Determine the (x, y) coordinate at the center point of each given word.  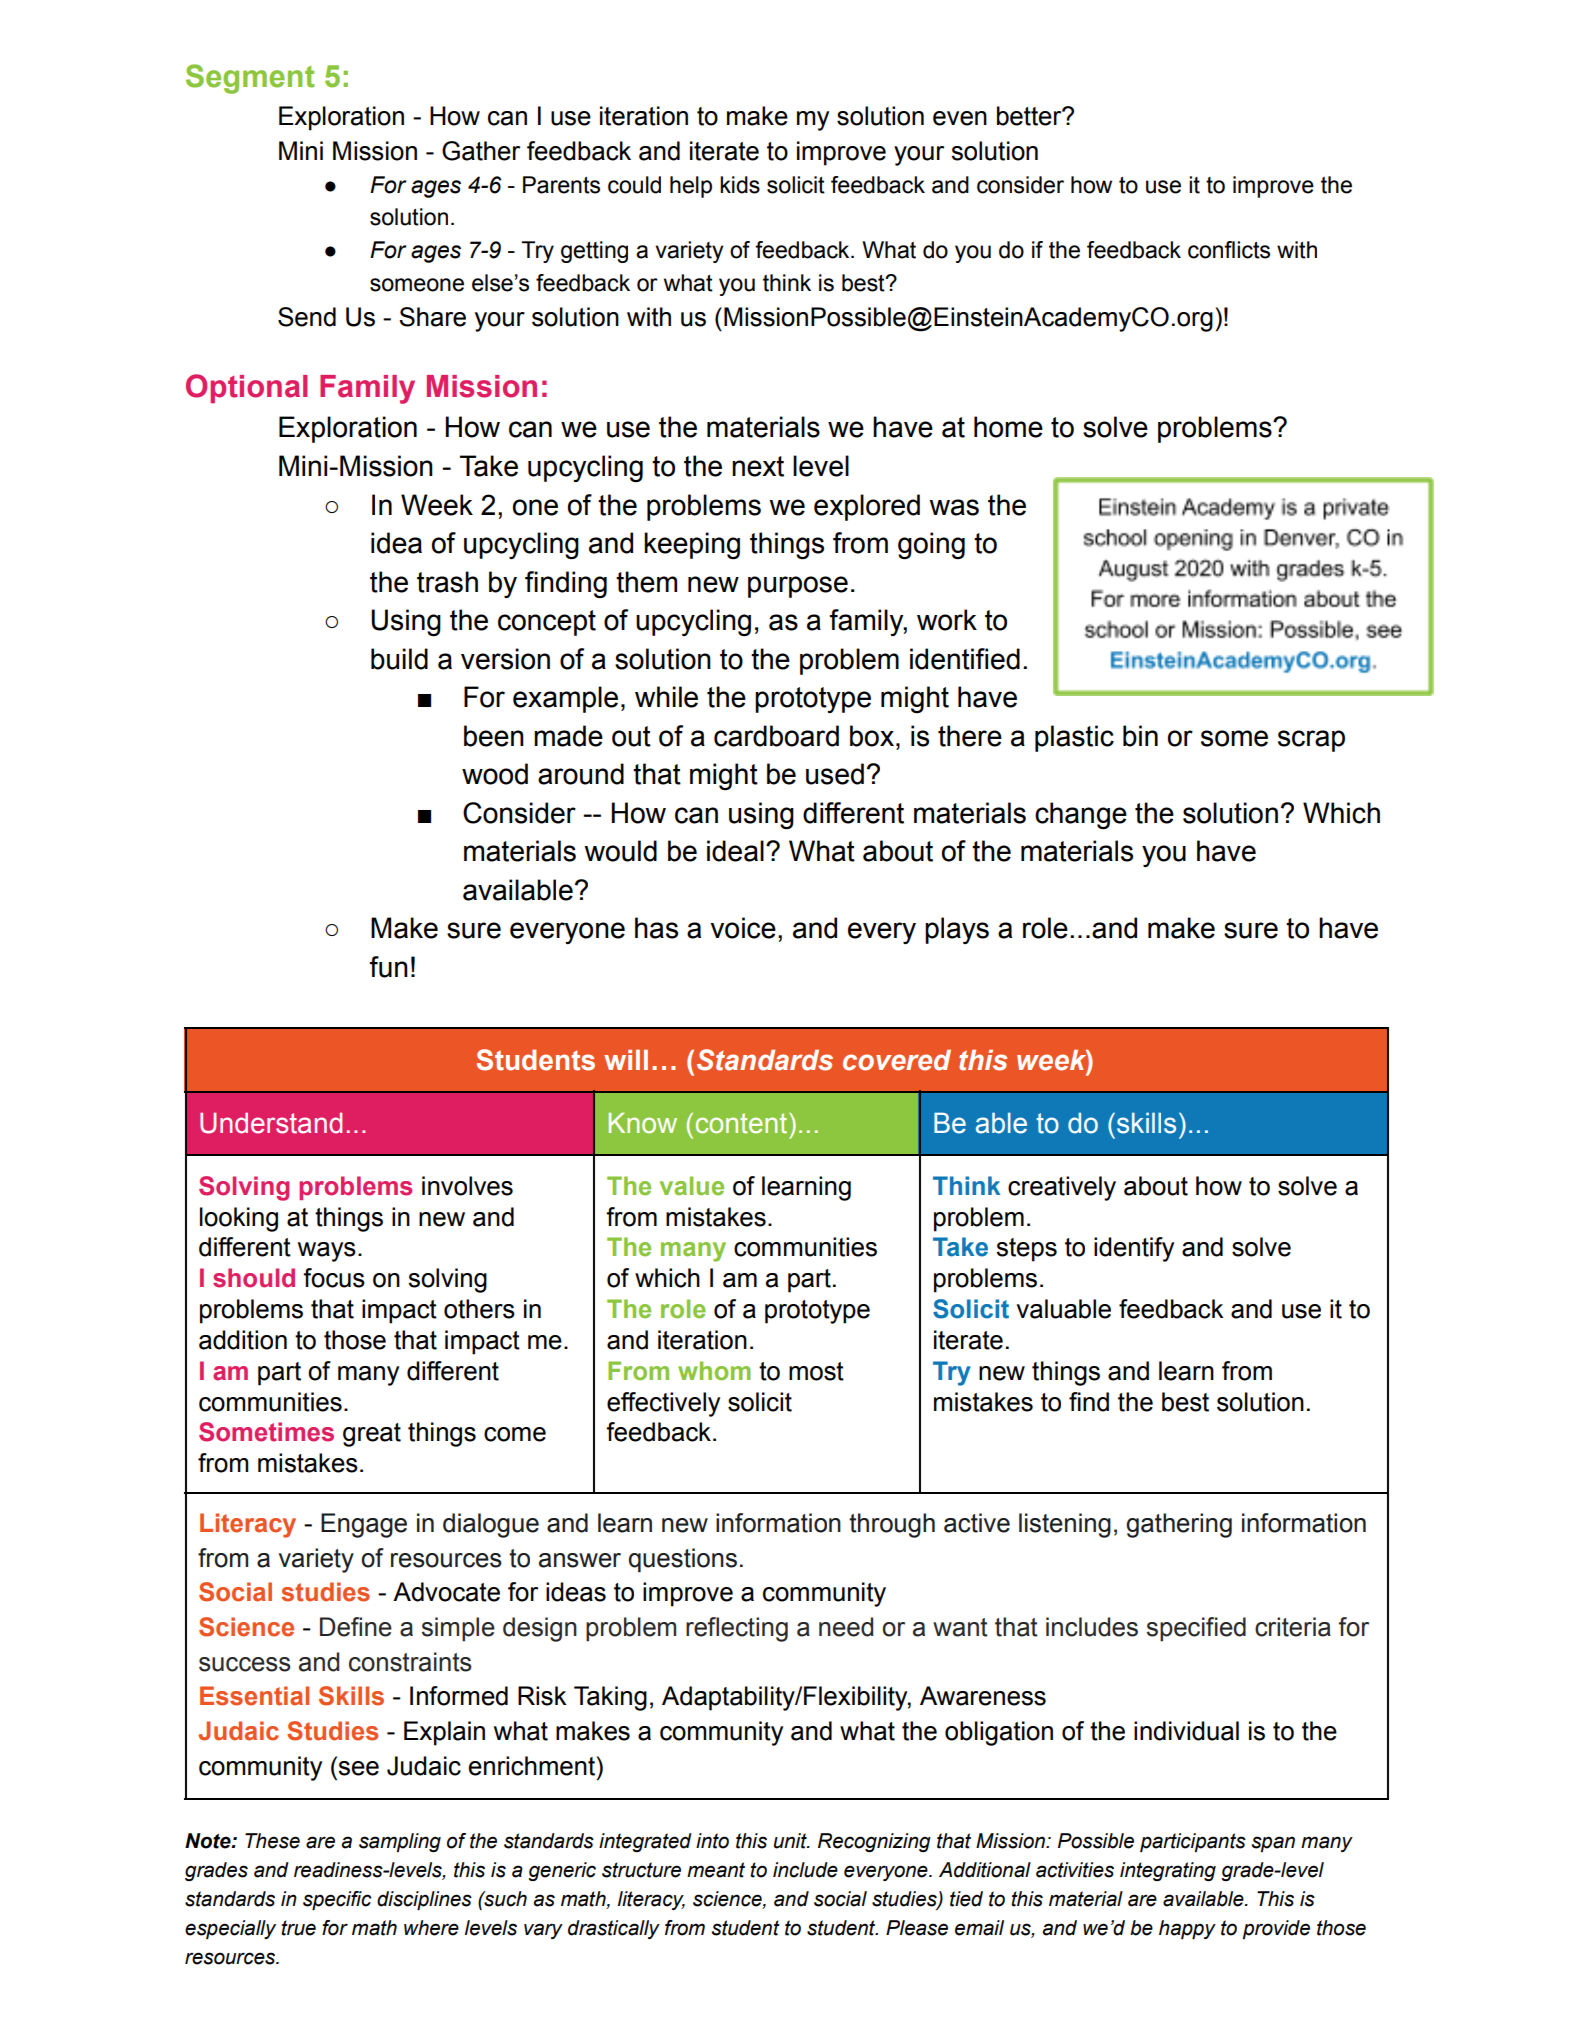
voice (743, 928)
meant (716, 1870)
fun (389, 967)
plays (957, 930)
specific (337, 1901)
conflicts (1229, 250)
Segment (250, 79)
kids (740, 185)
